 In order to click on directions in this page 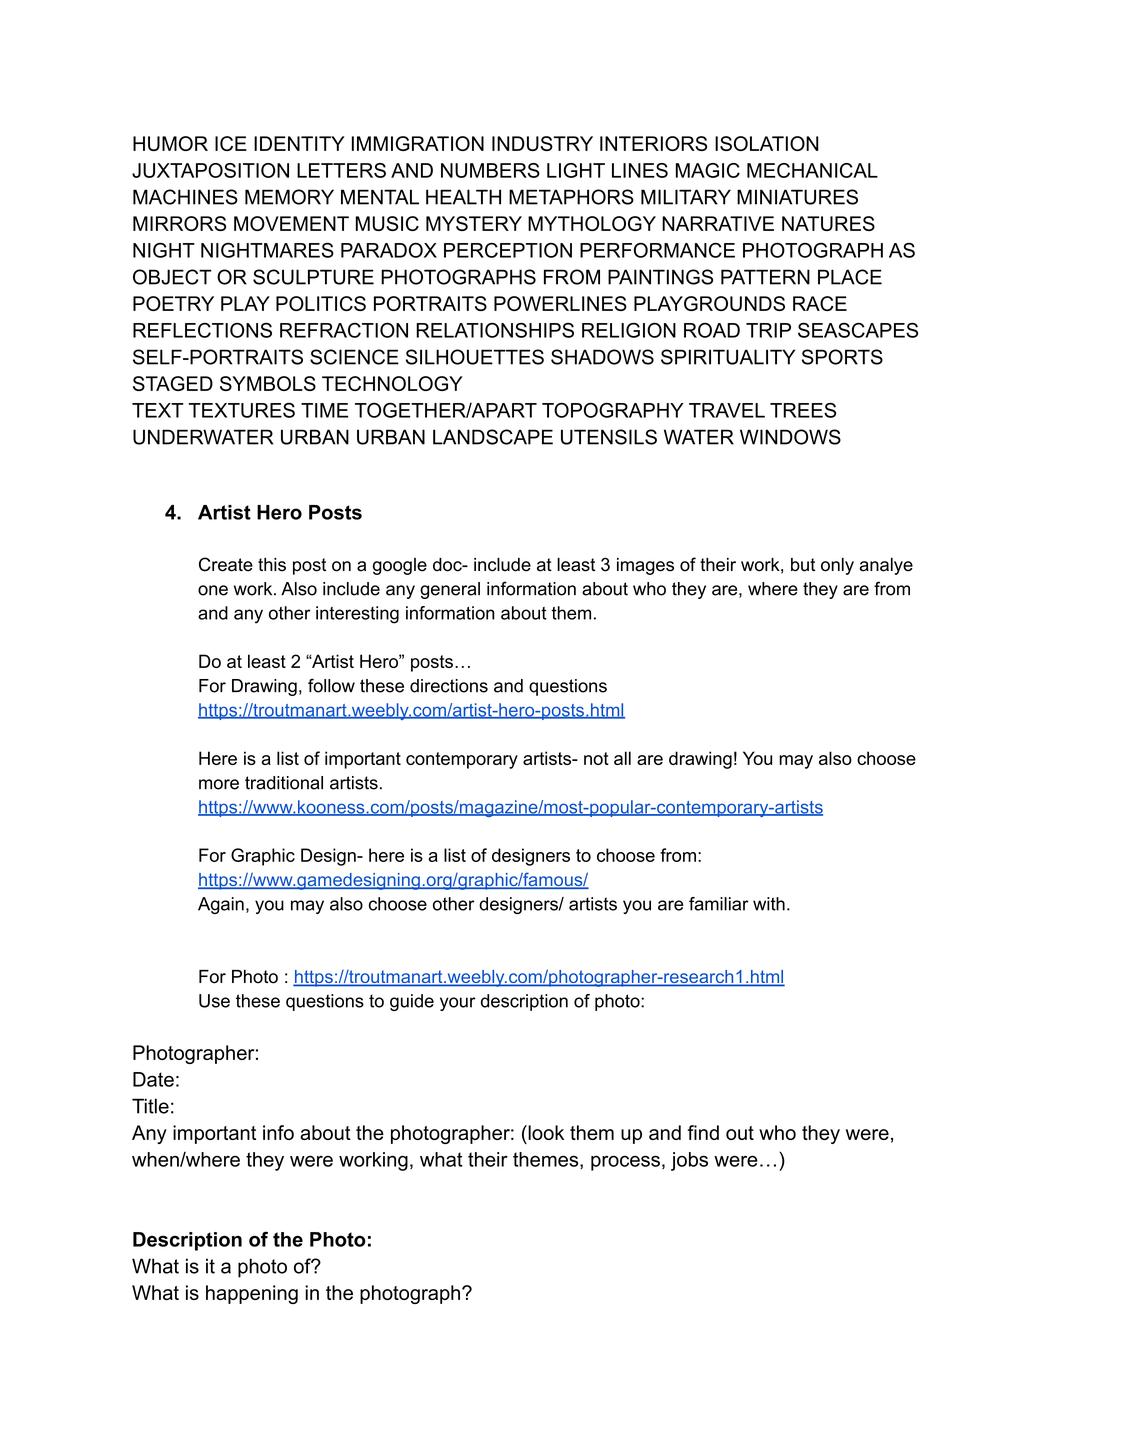, I will do `click(449, 686)`.
